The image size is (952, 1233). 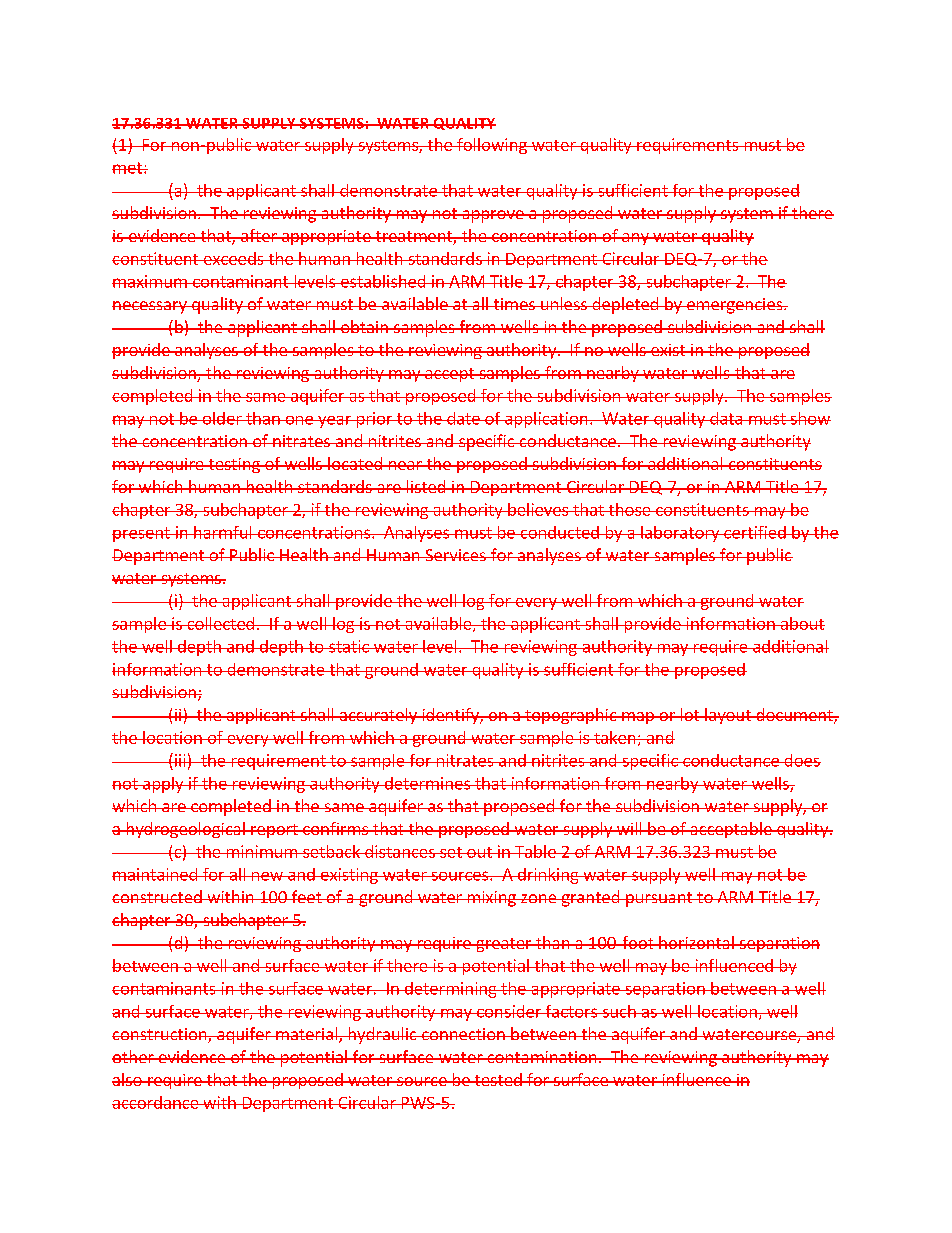 I want to click on collected, so click(x=220, y=623).
